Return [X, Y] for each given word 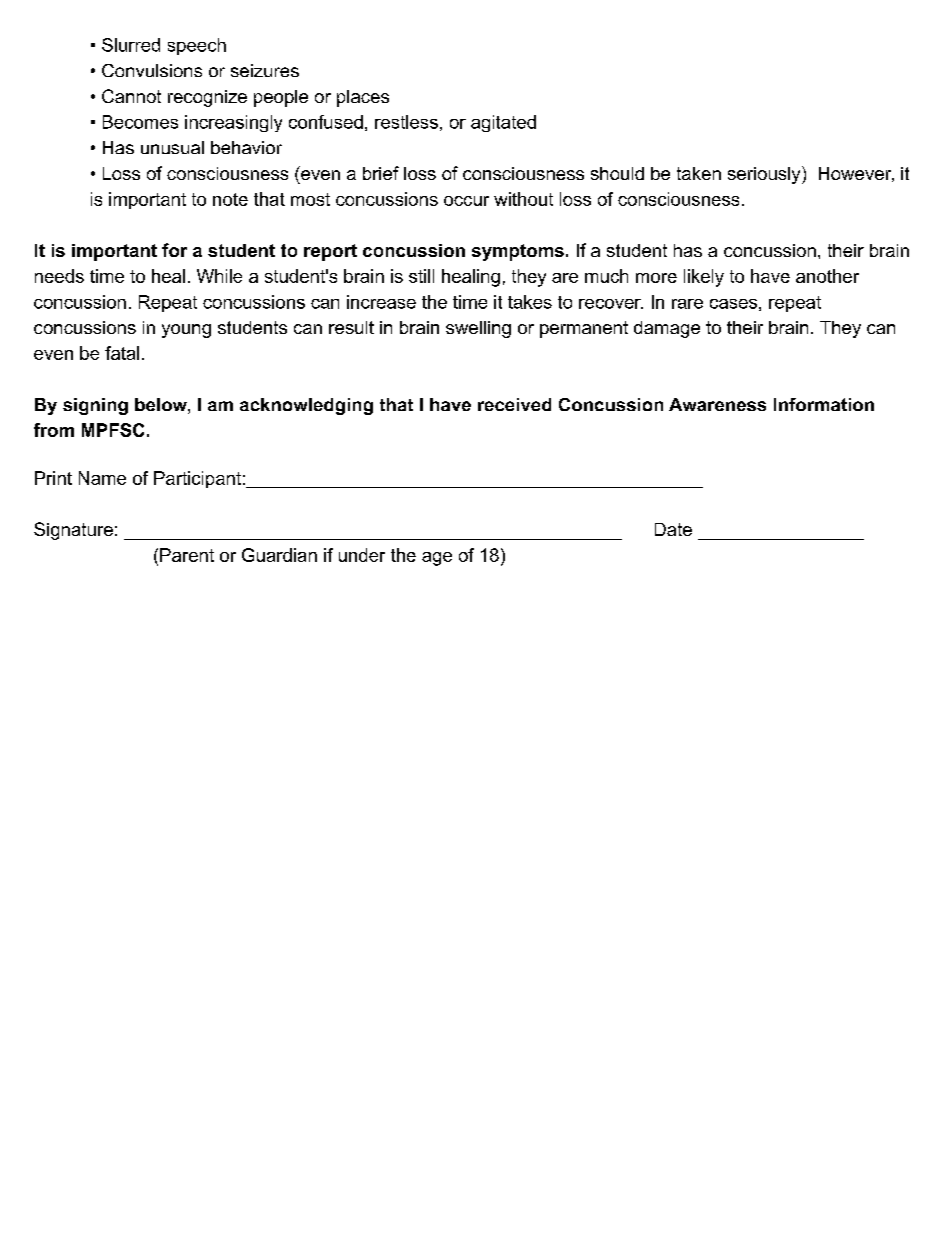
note [230, 199]
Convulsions [152, 70]
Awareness [717, 404]
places [363, 98]
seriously [765, 175]
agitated [503, 123]
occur [466, 201]
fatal [122, 353]
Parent [187, 555]
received [514, 404]
